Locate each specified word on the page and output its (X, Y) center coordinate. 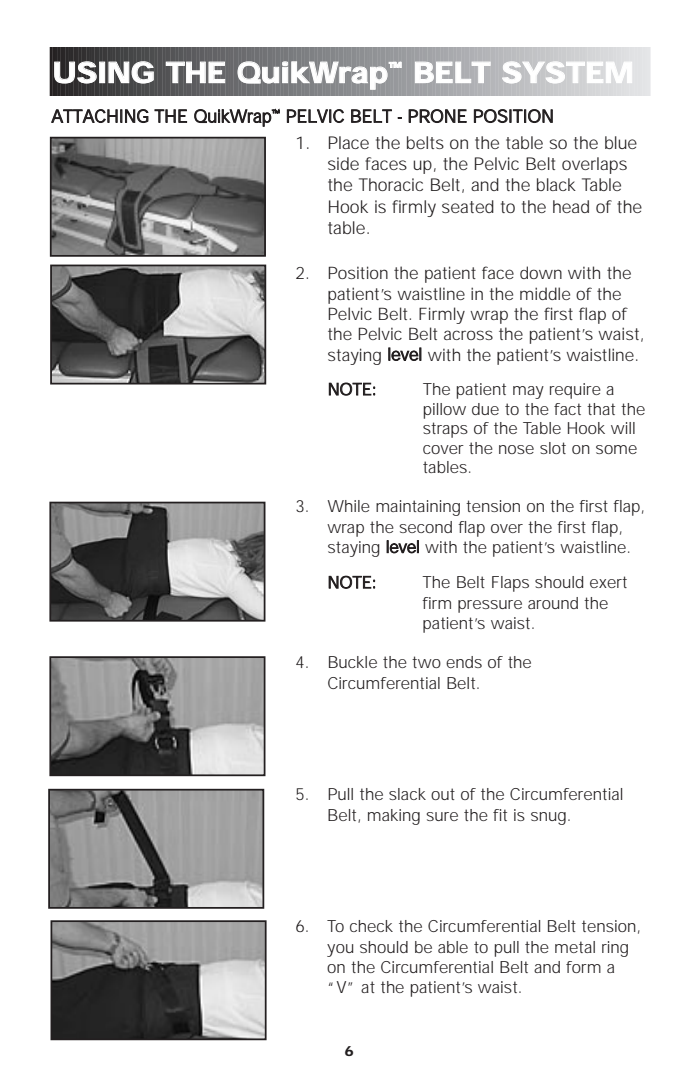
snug (550, 818)
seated (468, 206)
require (575, 391)
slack (407, 794)
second (425, 527)
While (349, 506)
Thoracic (391, 184)
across (468, 335)
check (371, 926)
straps (445, 430)
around (553, 603)
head (571, 206)
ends (464, 662)
